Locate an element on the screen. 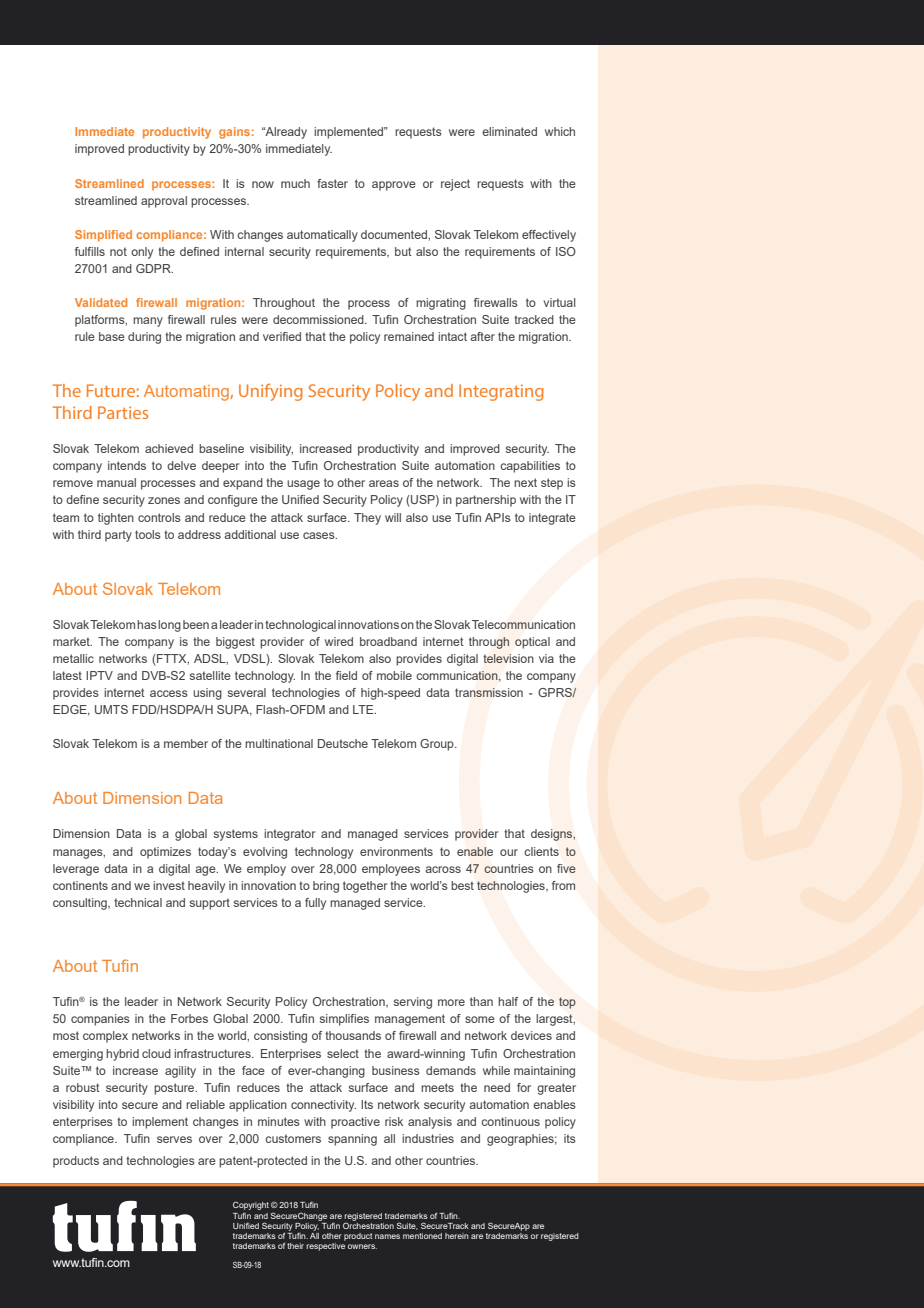  faster is located at coordinates (332, 183).
